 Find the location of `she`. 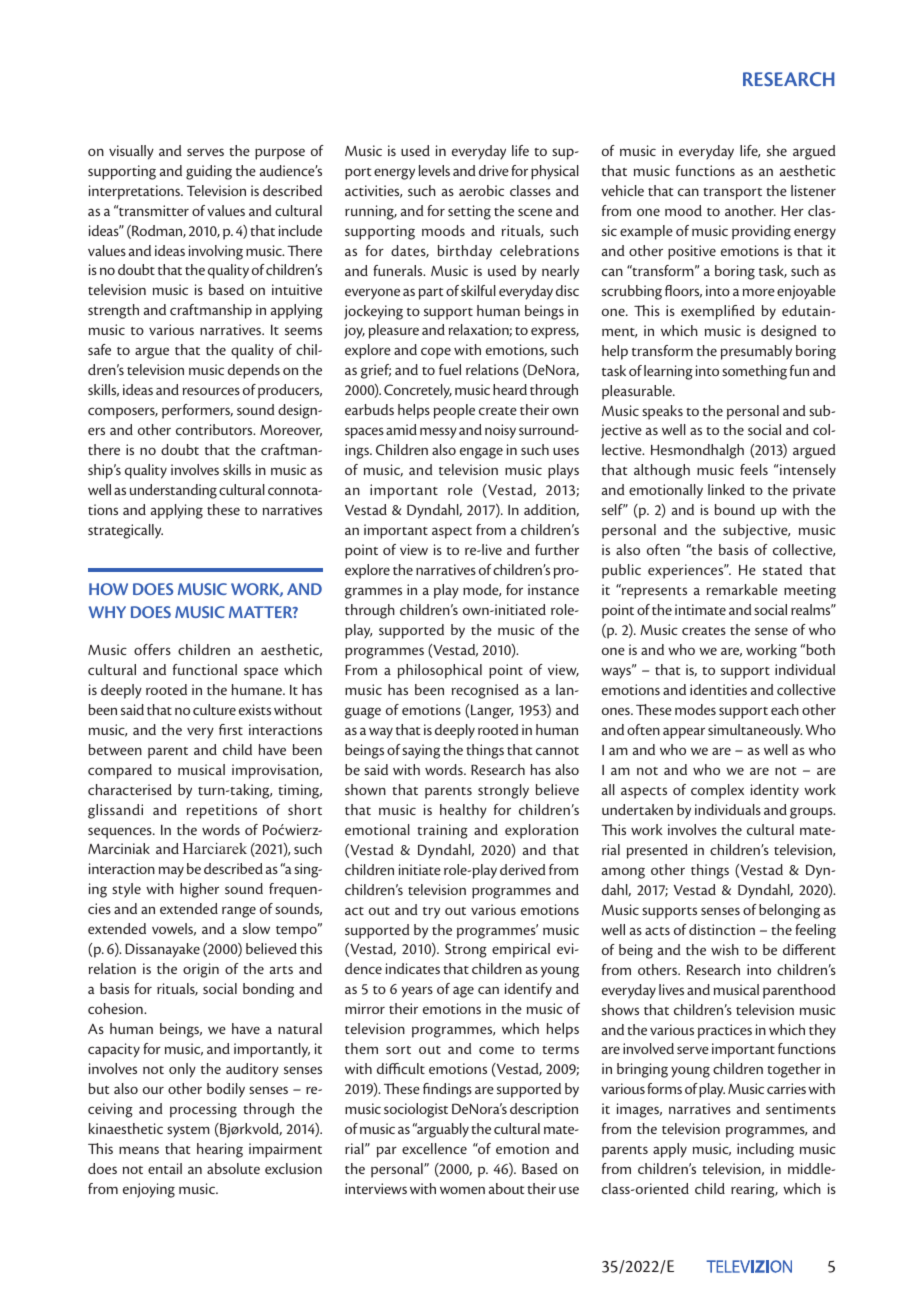

she is located at coordinates (777, 150).
